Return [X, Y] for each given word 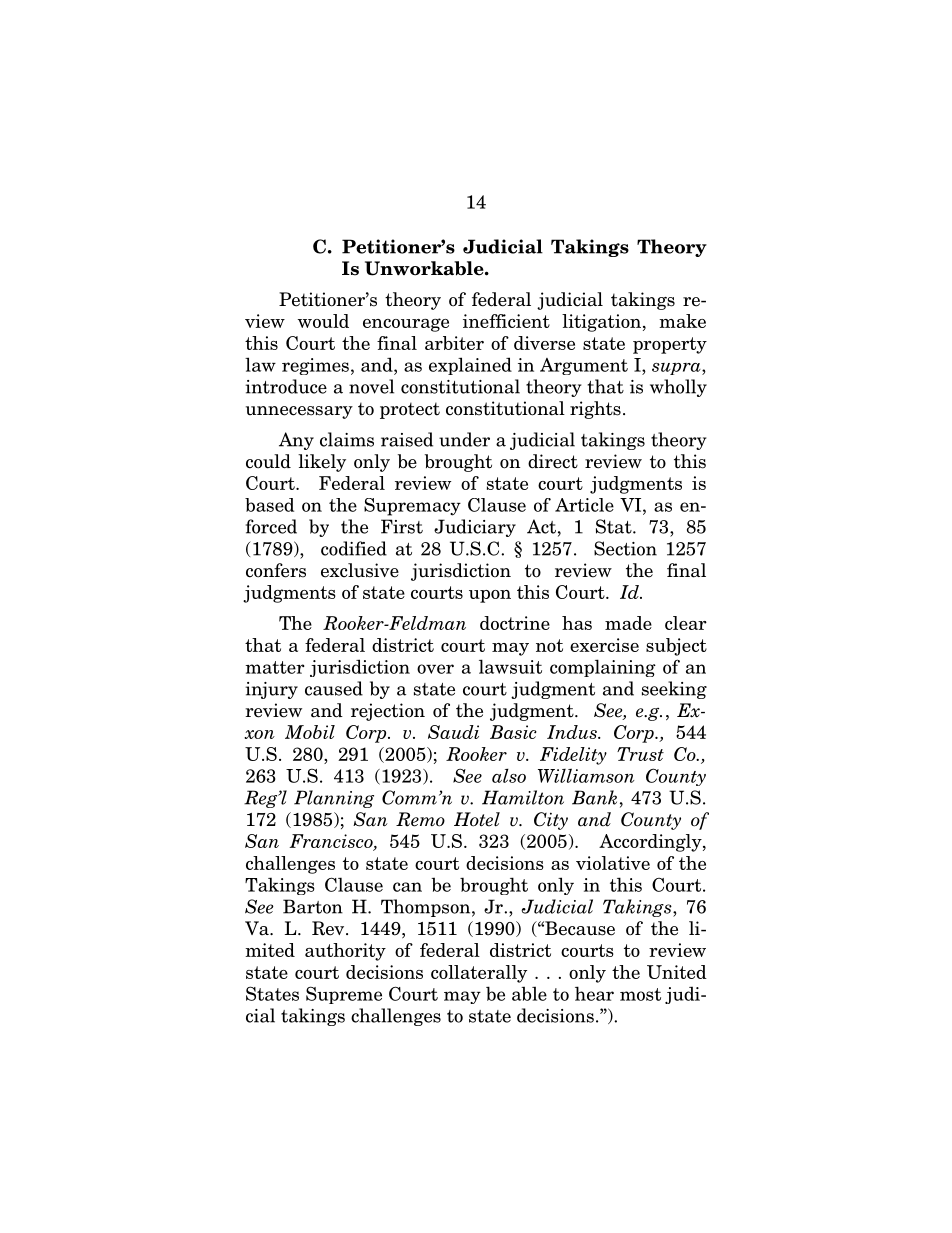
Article [584, 505]
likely [322, 463]
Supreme [344, 995]
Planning [334, 799]
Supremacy [412, 507]
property [670, 345]
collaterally [479, 974]
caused [334, 688]
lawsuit [510, 666]
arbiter [454, 343]
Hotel [477, 819]
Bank [594, 797]
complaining [603, 668]
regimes [315, 366]
